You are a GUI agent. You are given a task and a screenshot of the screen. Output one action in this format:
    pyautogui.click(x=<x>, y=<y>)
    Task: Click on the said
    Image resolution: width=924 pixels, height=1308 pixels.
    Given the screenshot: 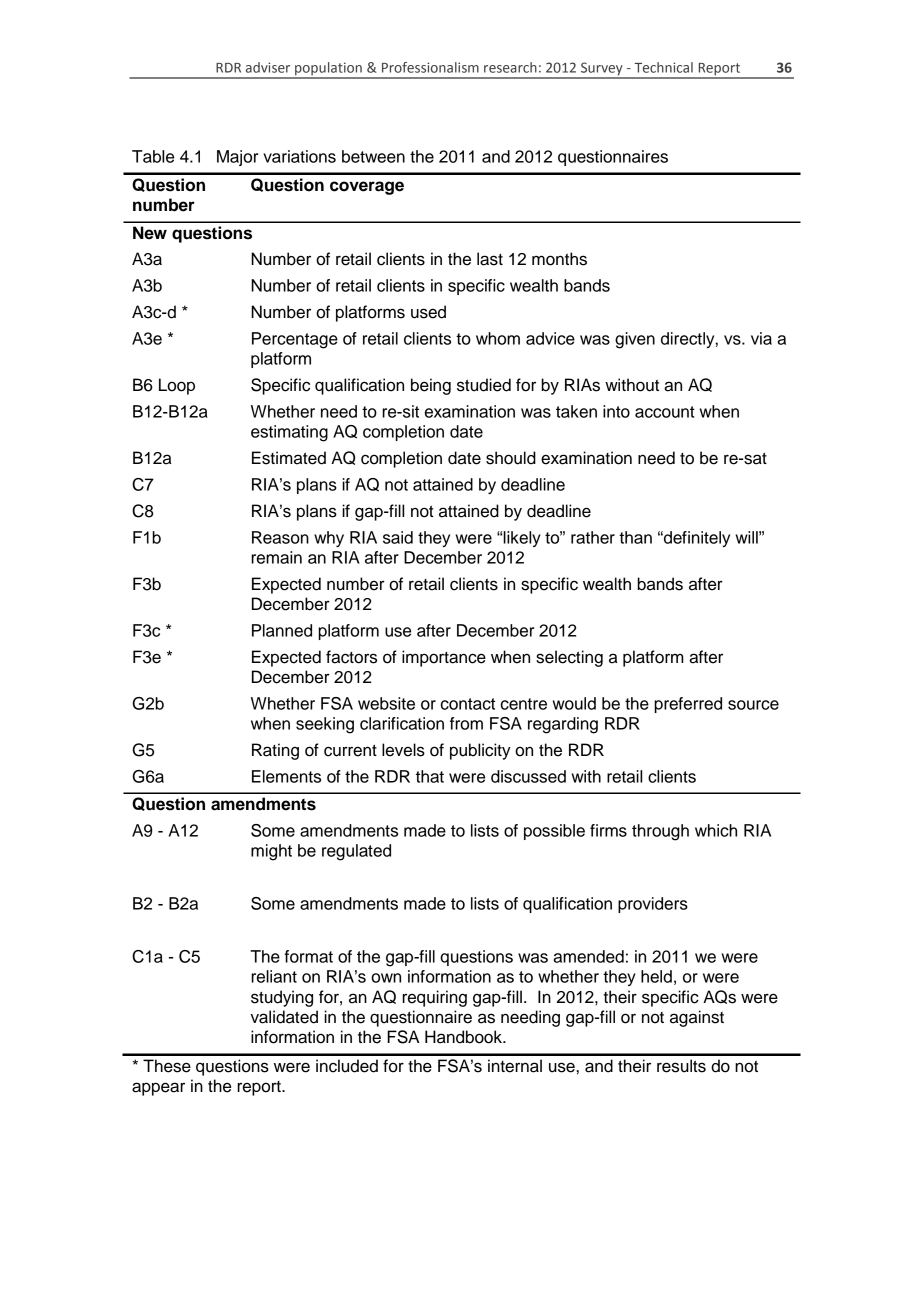 What is the action you would take?
    pyautogui.click(x=398, y=537)
